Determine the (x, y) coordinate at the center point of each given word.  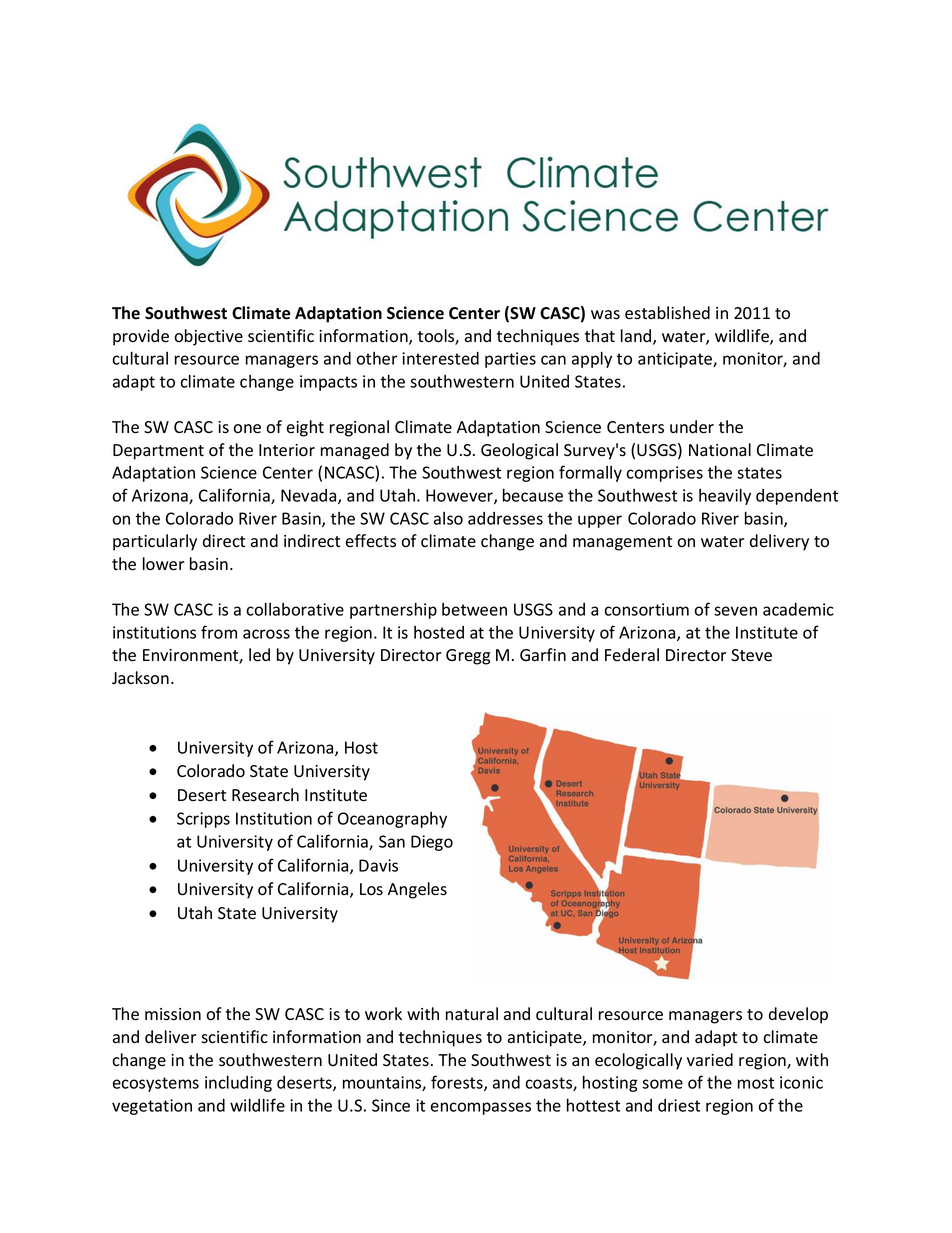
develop (798, 1015)
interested (440, 358)
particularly (155, 542)
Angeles (417, 890)
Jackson (140, 678)
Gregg (468, 657)
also (448, 518)
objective (208, 337)
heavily (725, 496)
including (238, 1083)
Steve (751, 655)
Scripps (203, 820)
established (667, 313)
